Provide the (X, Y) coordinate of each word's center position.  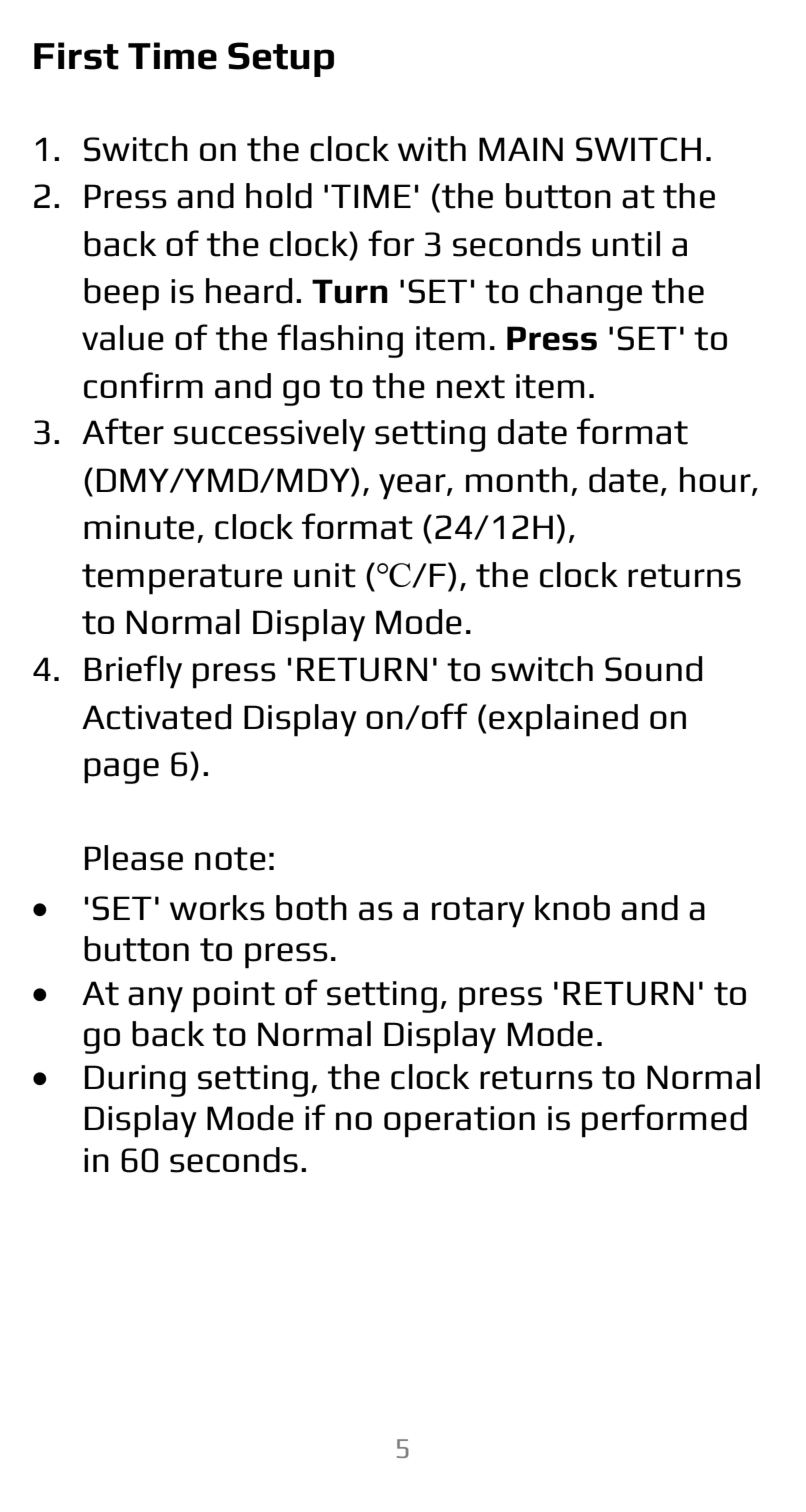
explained (563, 720)
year (413, 487)
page (121, 771)
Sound (654, 669)
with (432, 149)
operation (459, 1122)
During (135, 1081)
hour (716, 481)
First (76, 56)
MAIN (521, 149)
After (123, 431)
